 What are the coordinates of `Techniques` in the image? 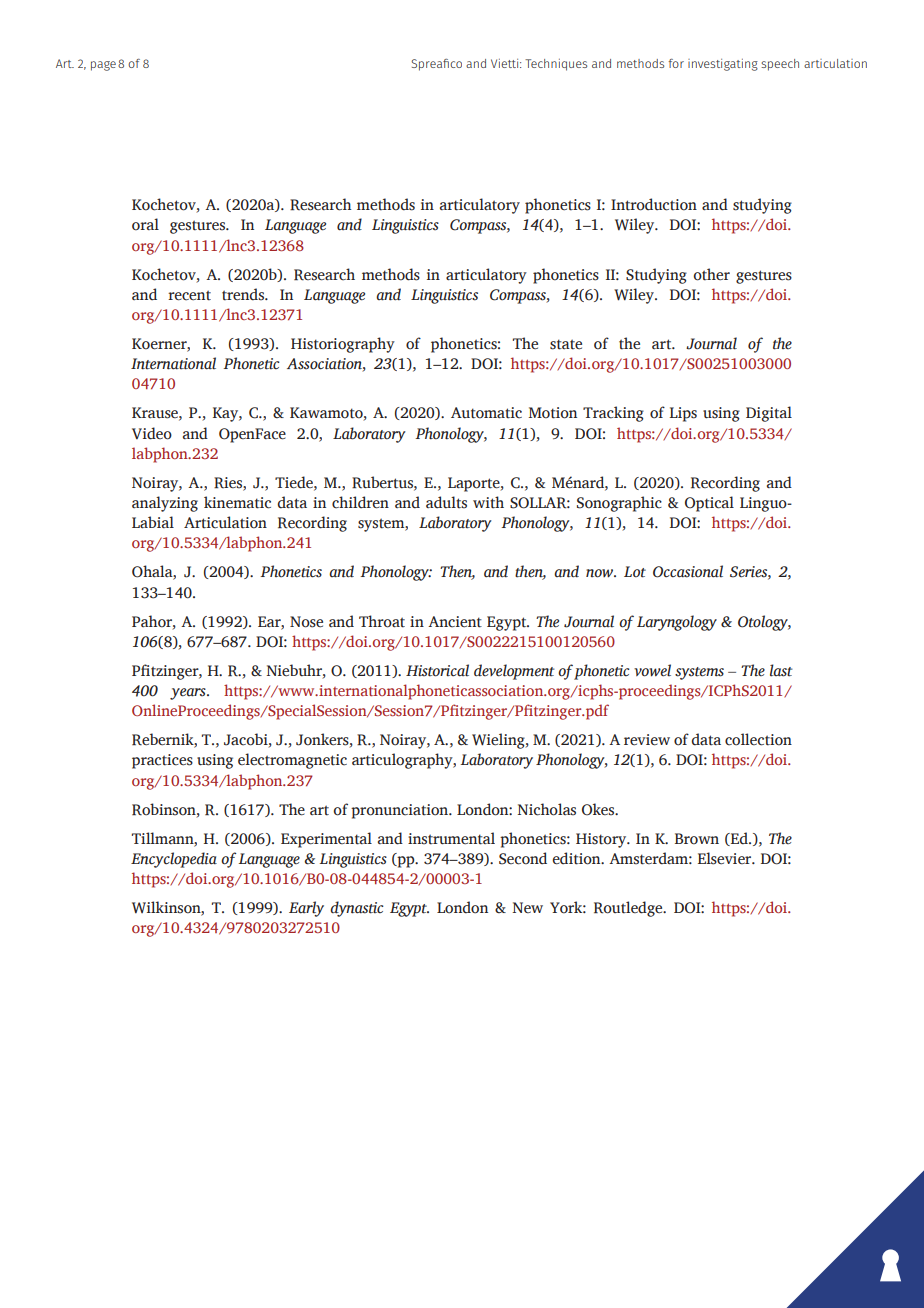 It's located at (556, 65).
